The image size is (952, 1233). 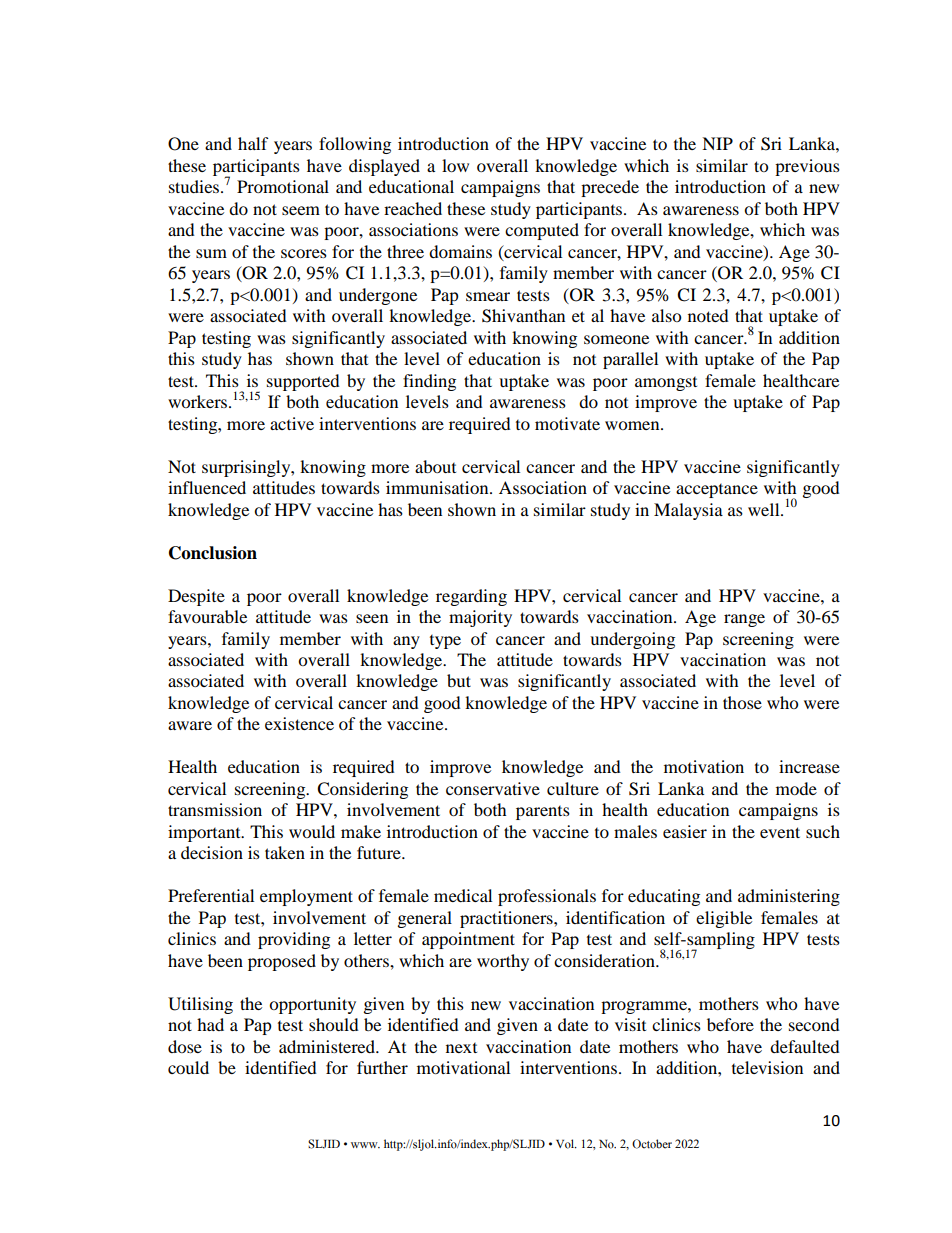 What do you see at coordinates (215, 809) in the screenshot?
I see `transmission` at bounding box center [215, 809].
